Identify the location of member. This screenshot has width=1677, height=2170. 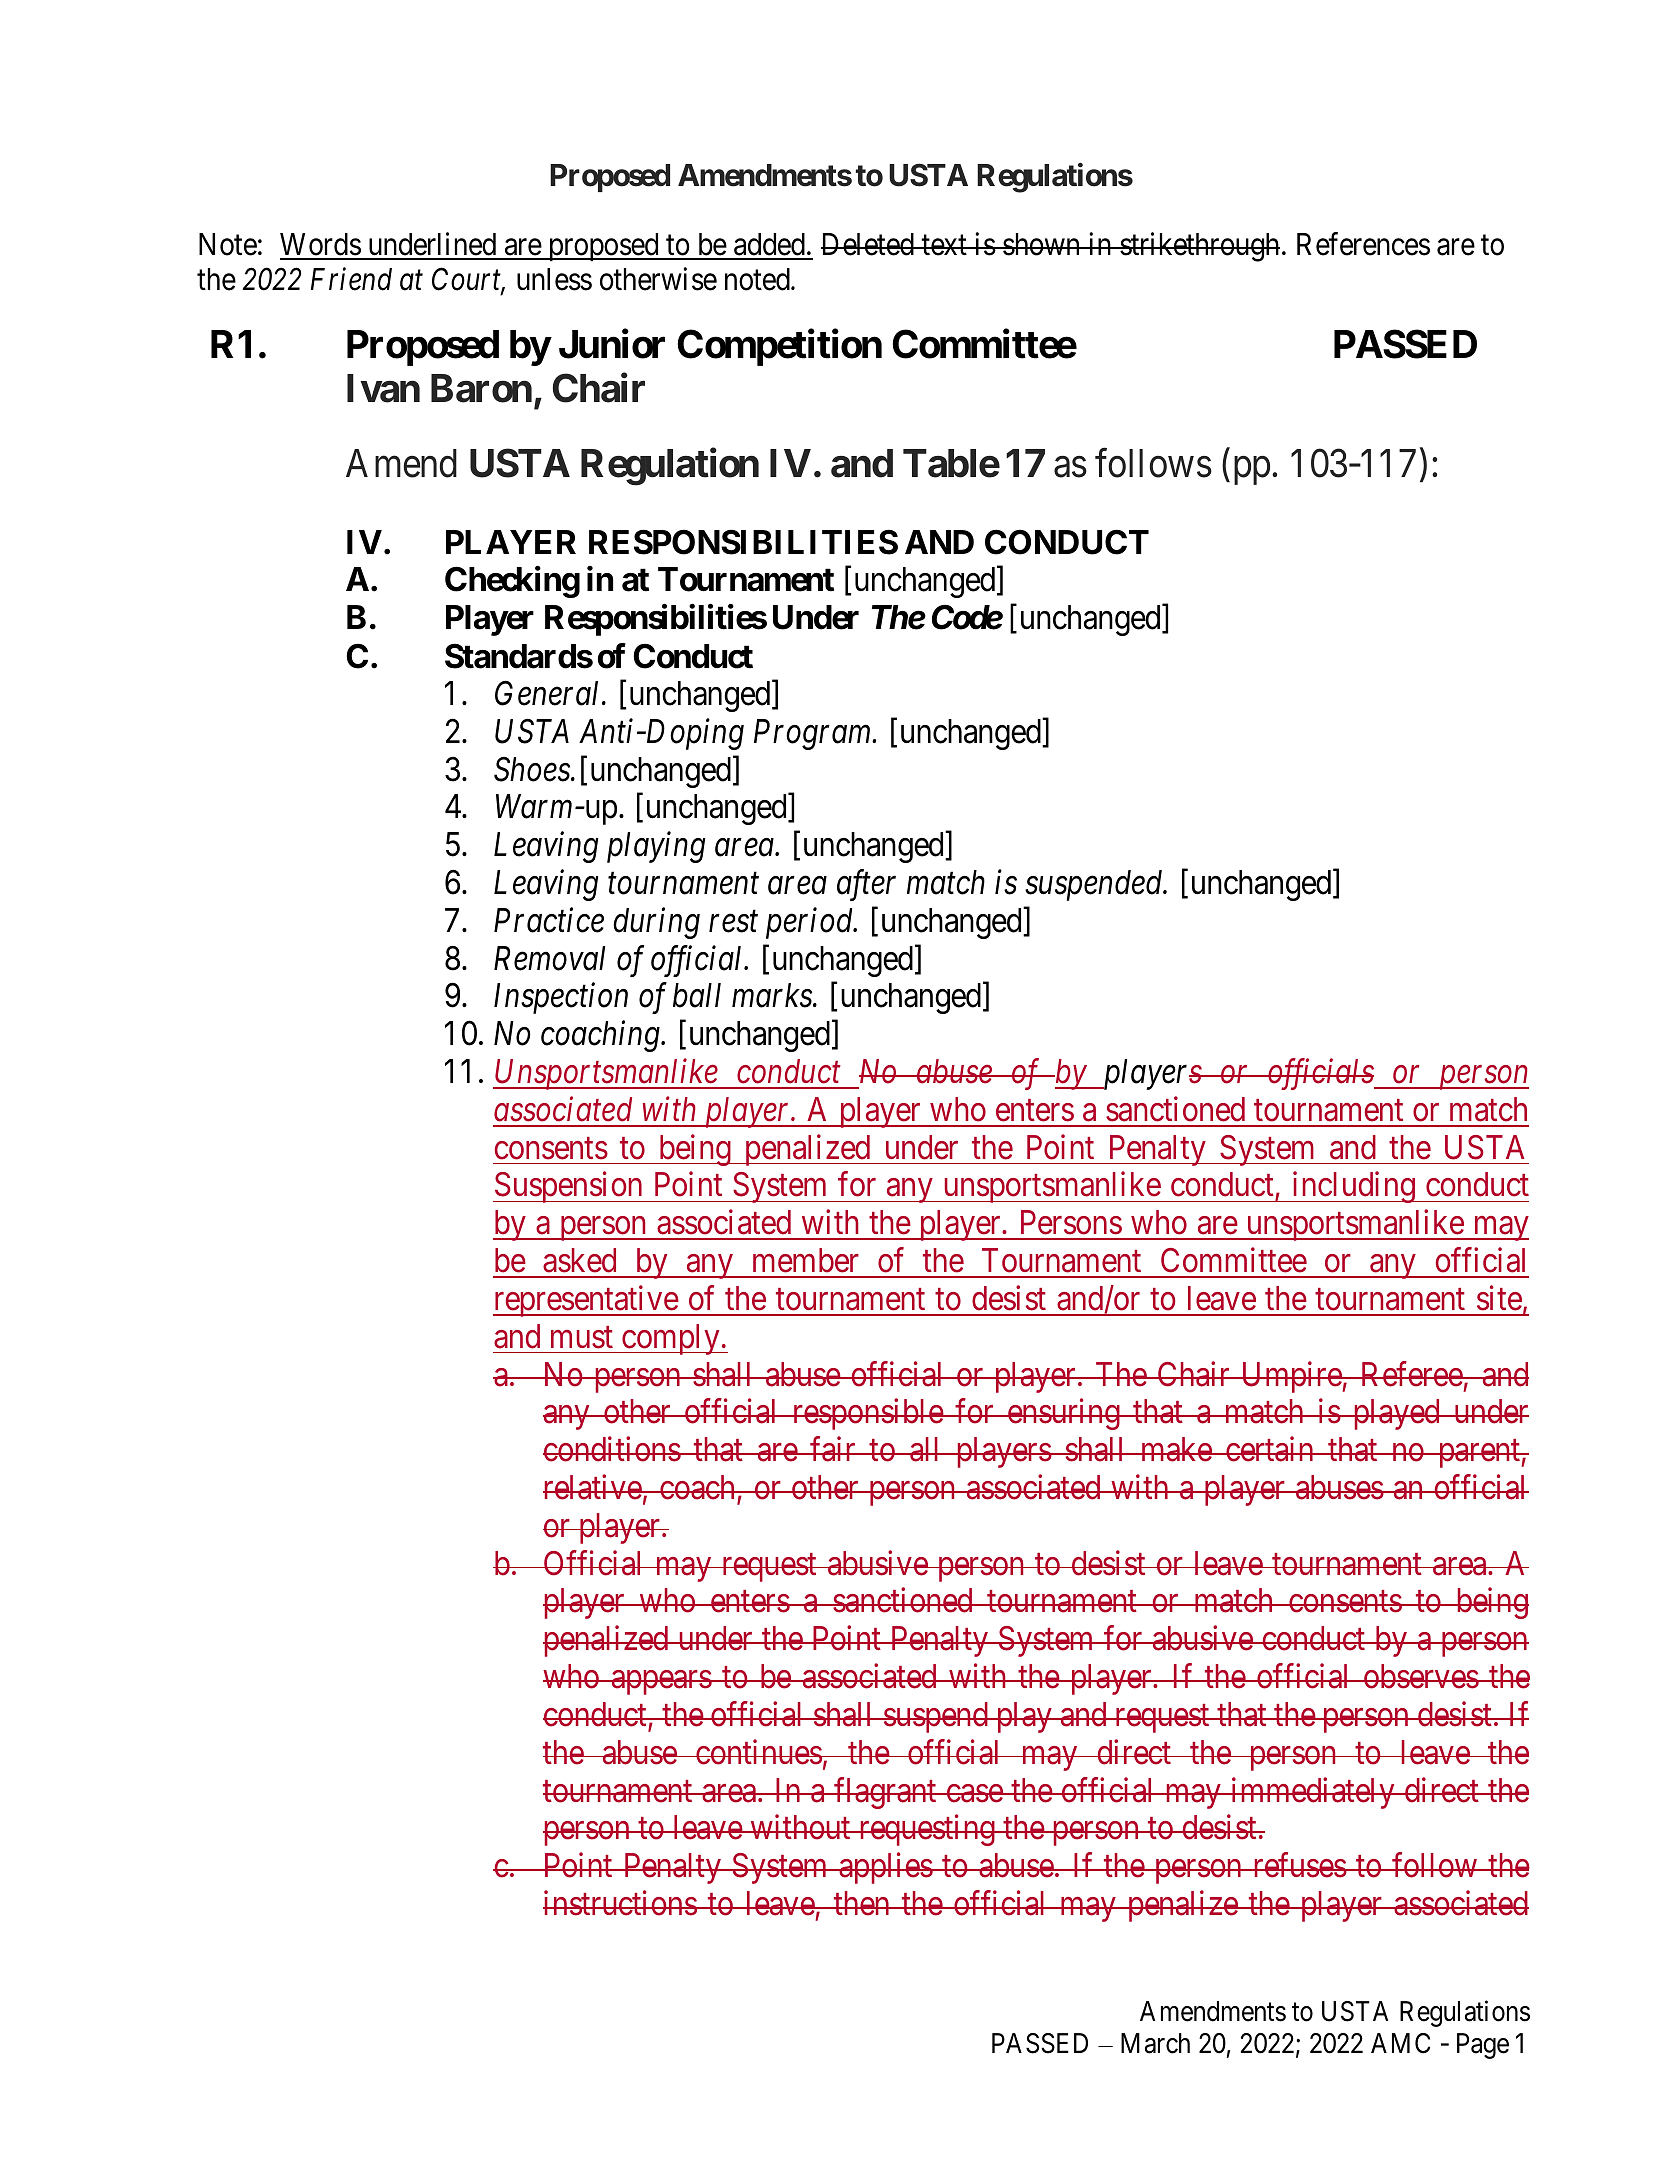
(806, 1260).
